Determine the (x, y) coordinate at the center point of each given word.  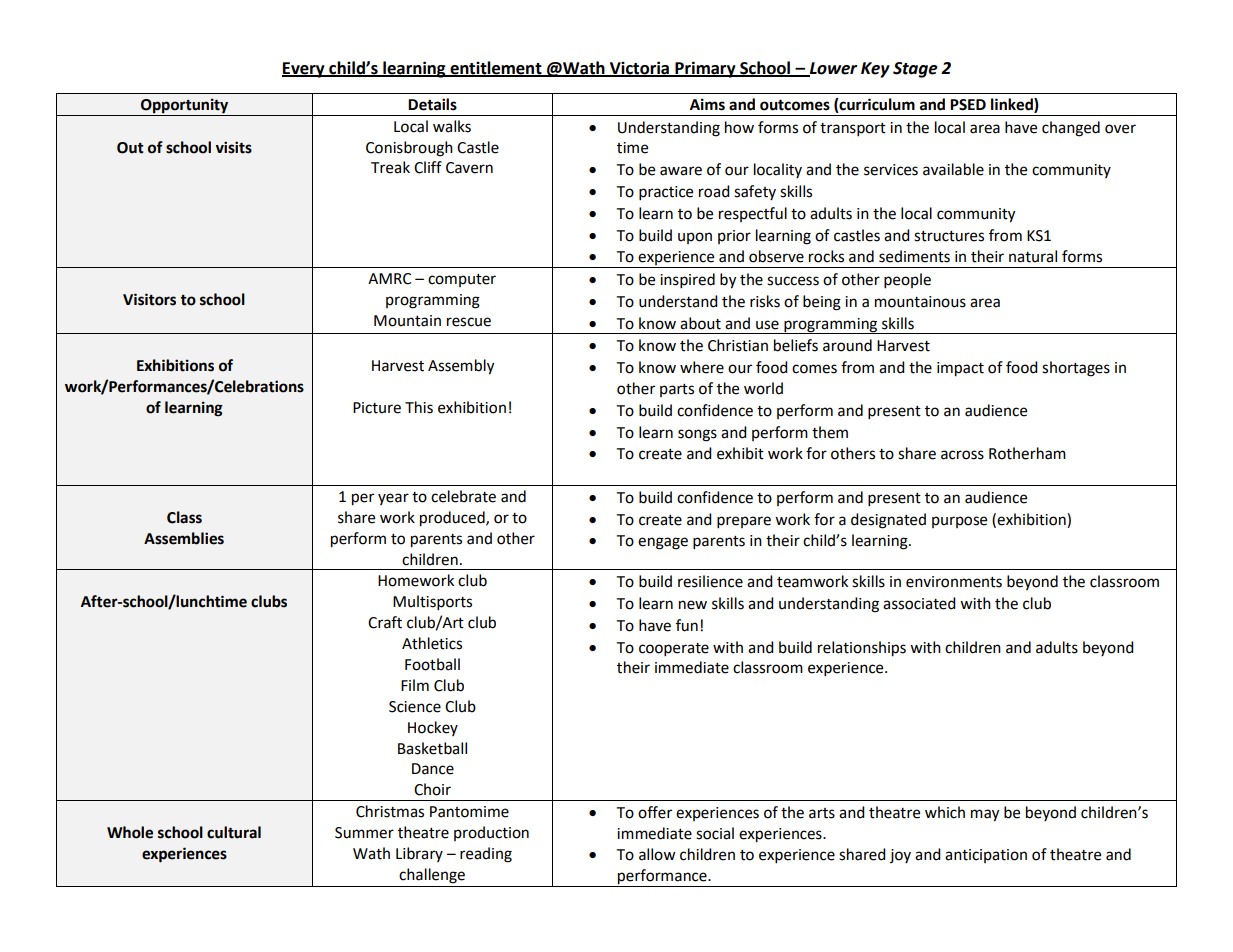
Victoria (640, 68)
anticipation (986, 856)
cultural (234, 832)
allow (657, 854)
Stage (915, 70)
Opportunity (184, 106)
